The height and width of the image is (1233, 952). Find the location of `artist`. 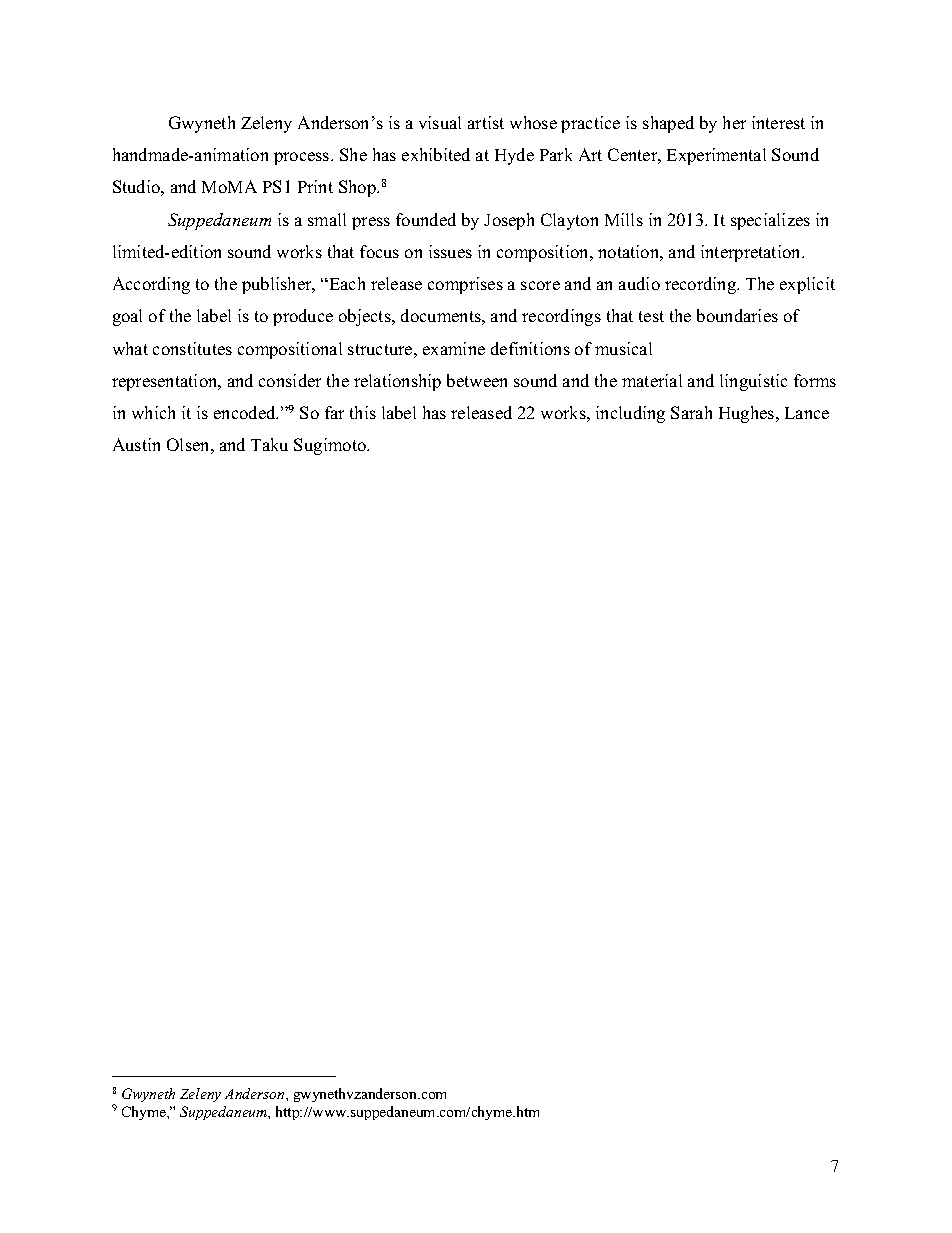

artist is located at coordinates (486, 122).
